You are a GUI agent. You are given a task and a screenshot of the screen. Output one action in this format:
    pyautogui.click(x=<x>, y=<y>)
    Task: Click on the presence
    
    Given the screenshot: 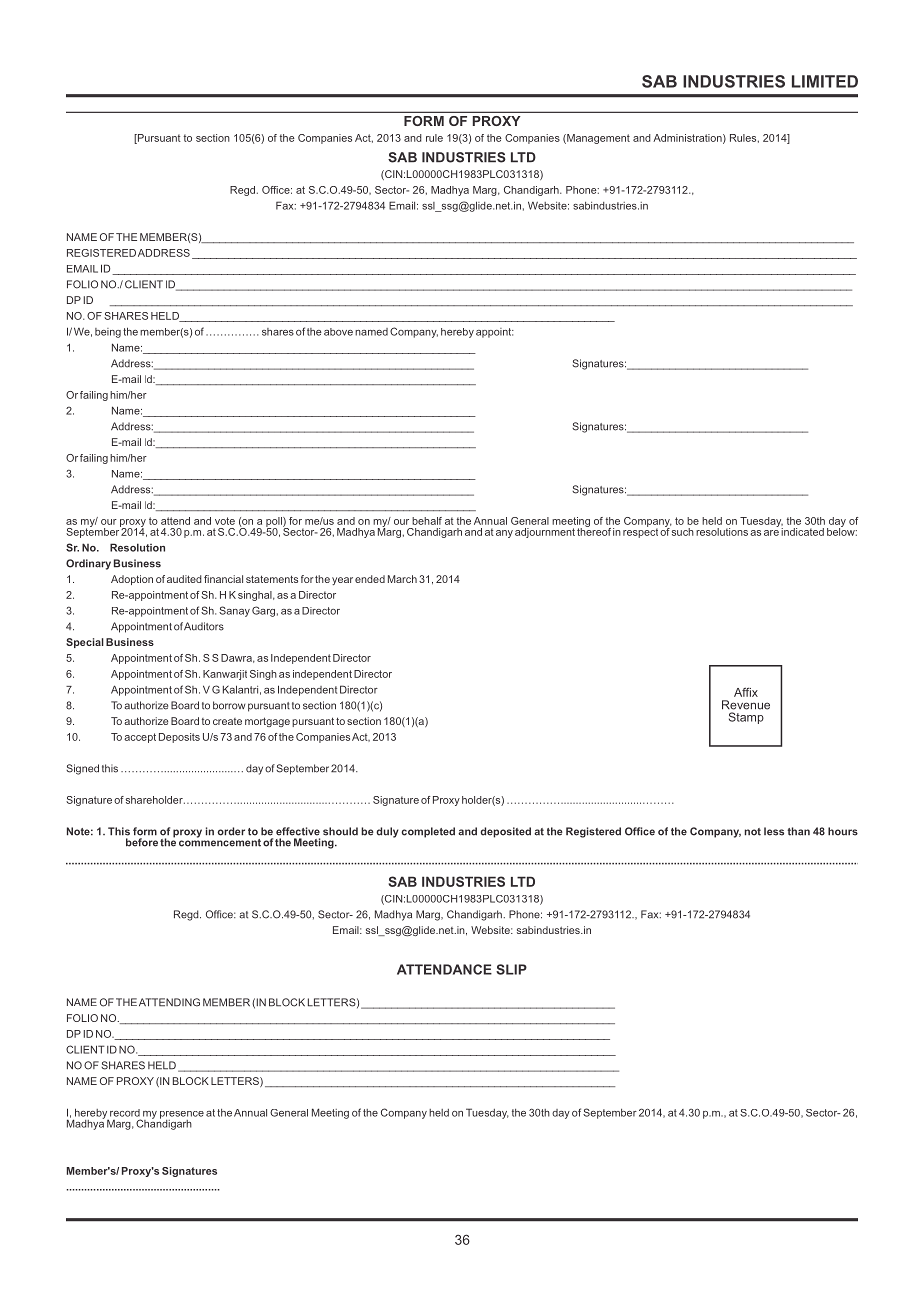 What is the action you would take?
    pyautogui.click(x=182, y=1116)
